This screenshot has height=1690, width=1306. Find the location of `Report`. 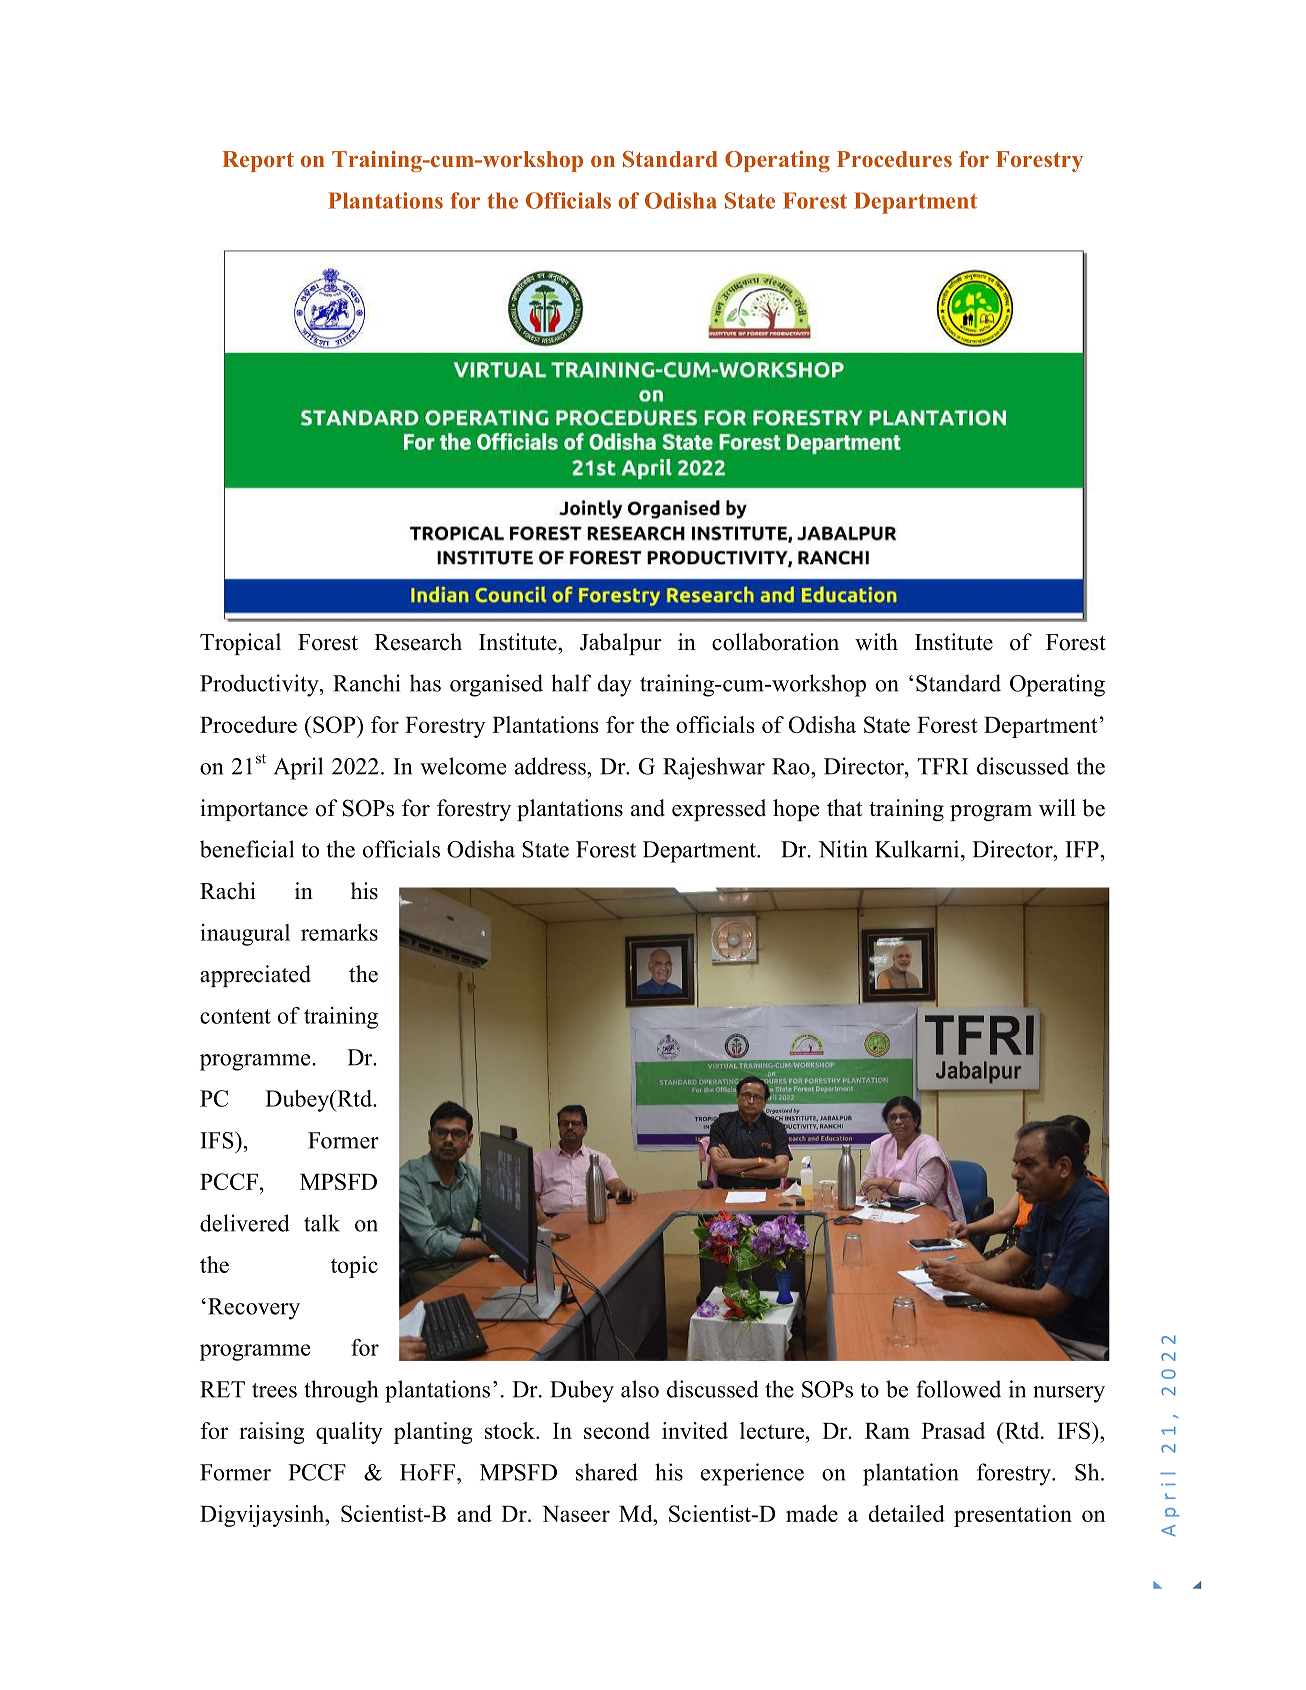

Report is located at coordinates (258, 161).
